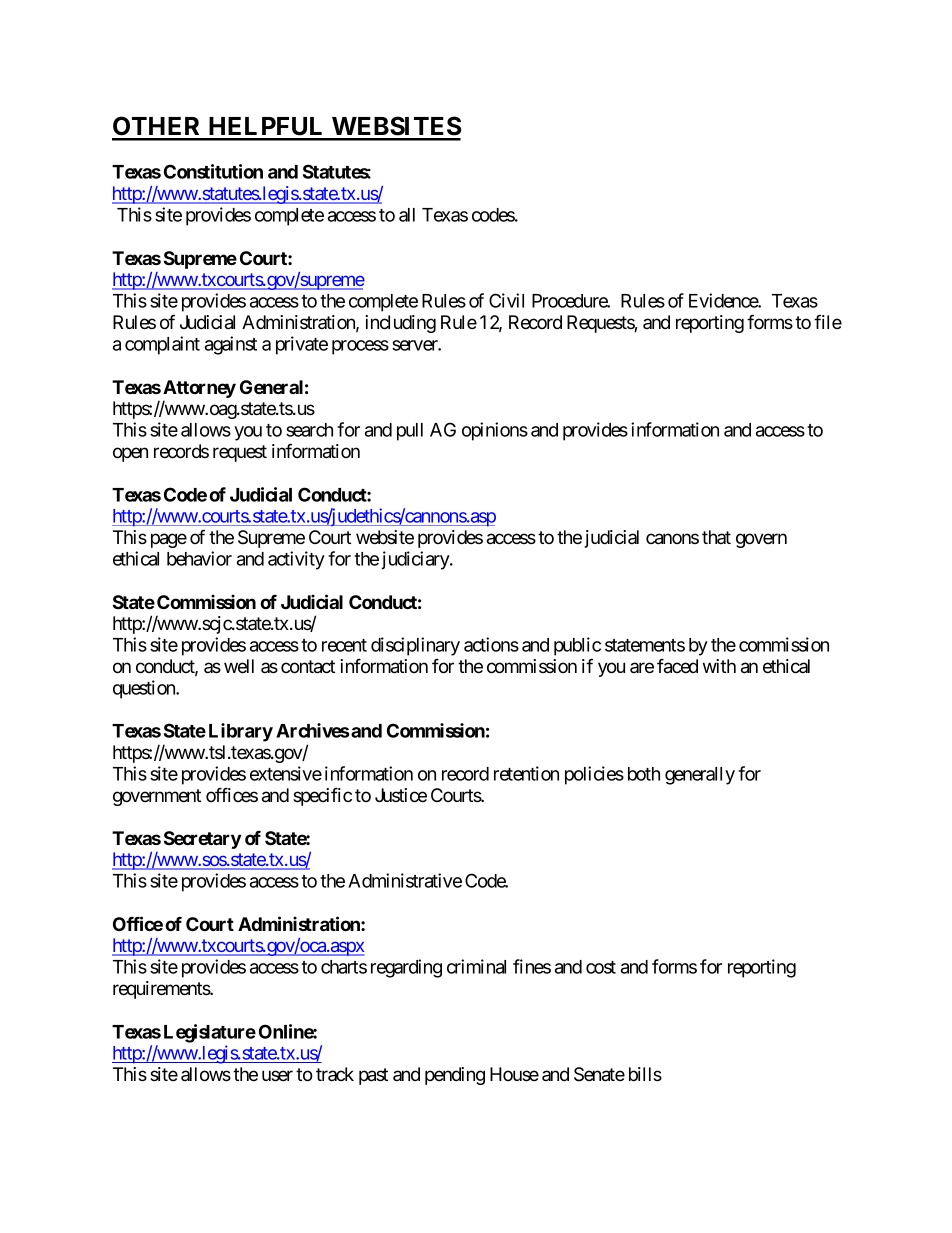 The height and width of the document is (1233, 952). I want to click on pull, so click(410, 432).
